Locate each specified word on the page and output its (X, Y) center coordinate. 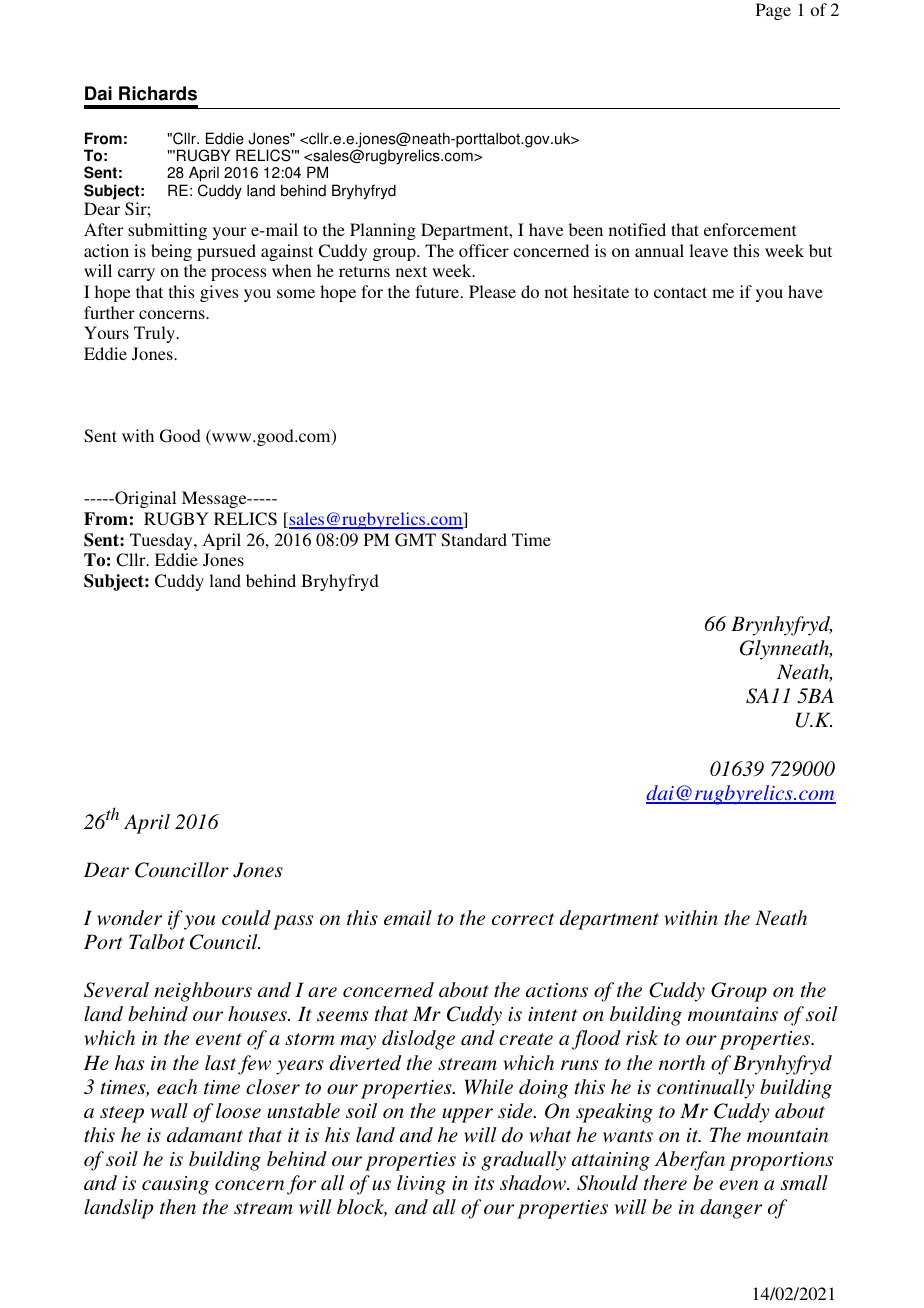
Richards (158, 93)
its (484, 1183)
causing (175, 1185)
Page (773, 11)
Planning (383, 231)
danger (731, 1209)
